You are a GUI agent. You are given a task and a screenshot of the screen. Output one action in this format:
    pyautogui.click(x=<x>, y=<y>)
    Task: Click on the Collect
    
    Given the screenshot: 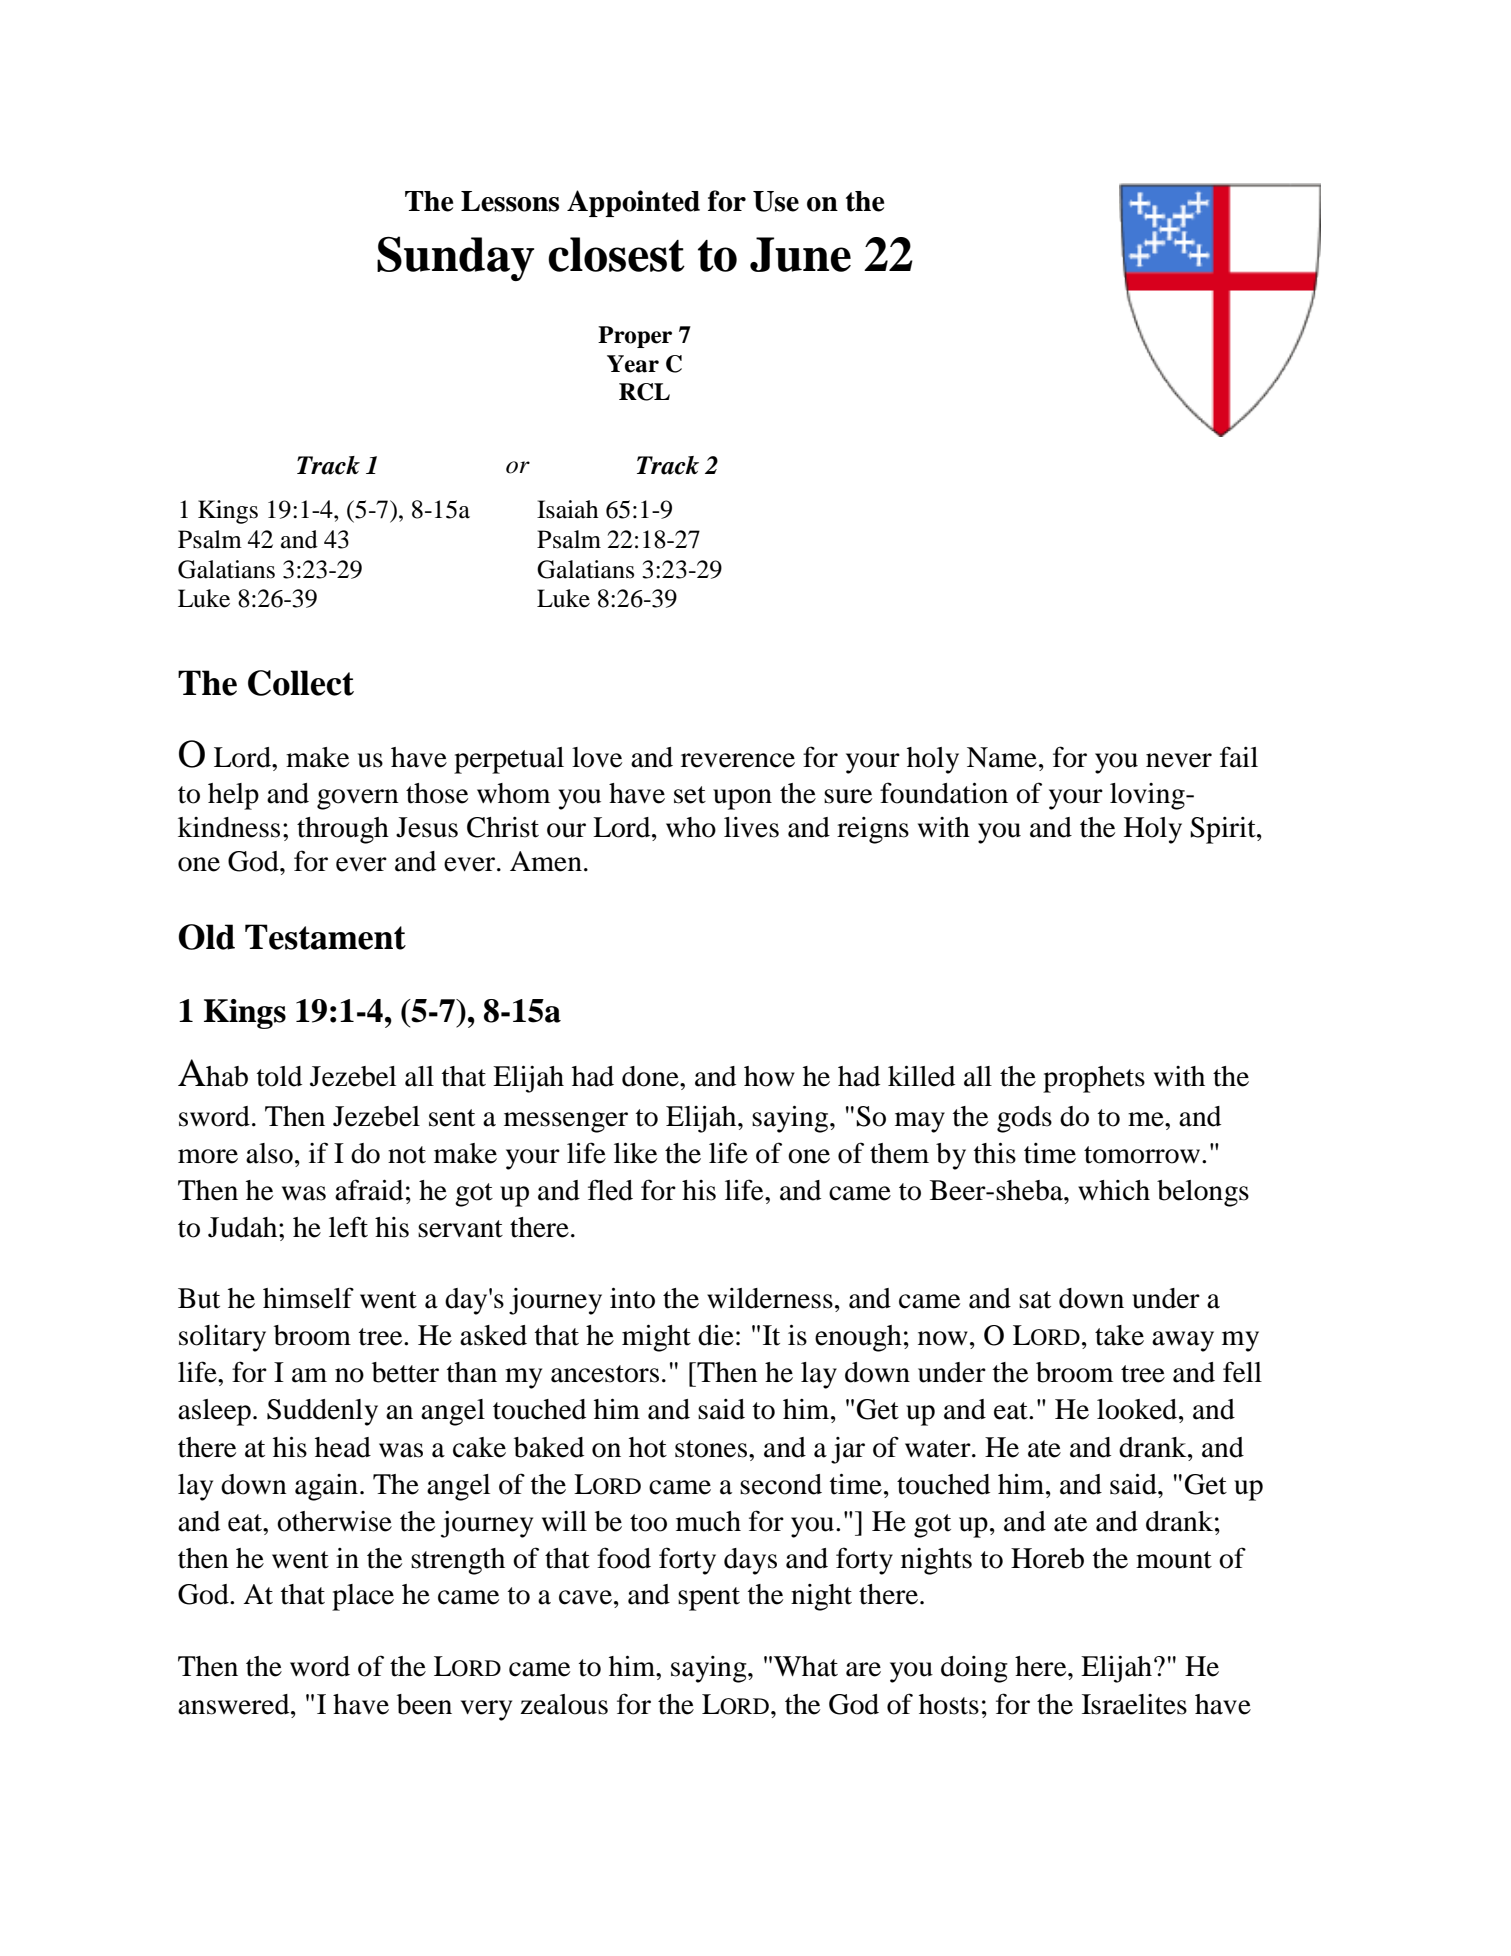 What is the action you would take?
    pyautogui.click(x=301, y=683)
